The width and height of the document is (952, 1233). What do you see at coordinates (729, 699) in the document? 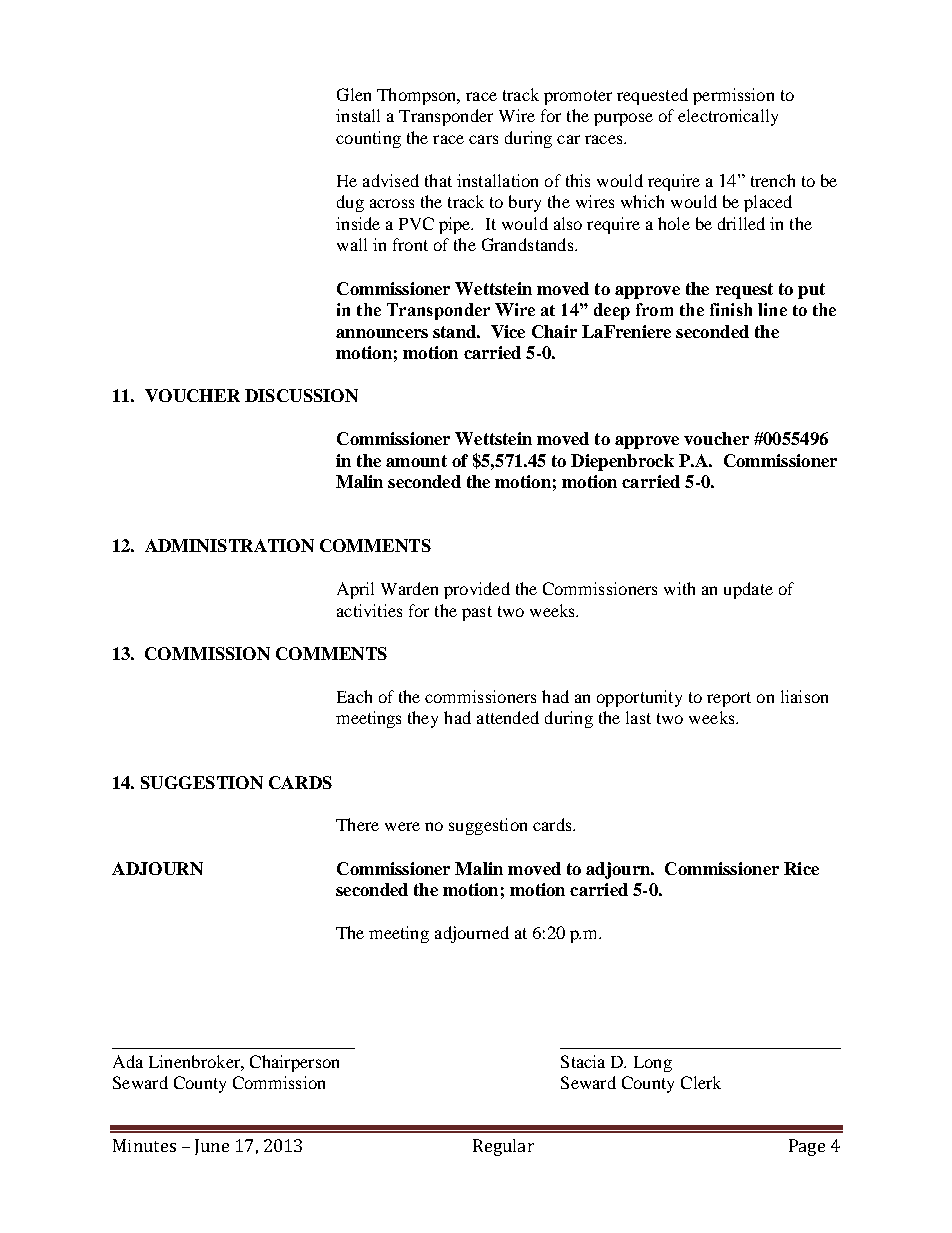
I see `report` at bounding box center [729, 699].
